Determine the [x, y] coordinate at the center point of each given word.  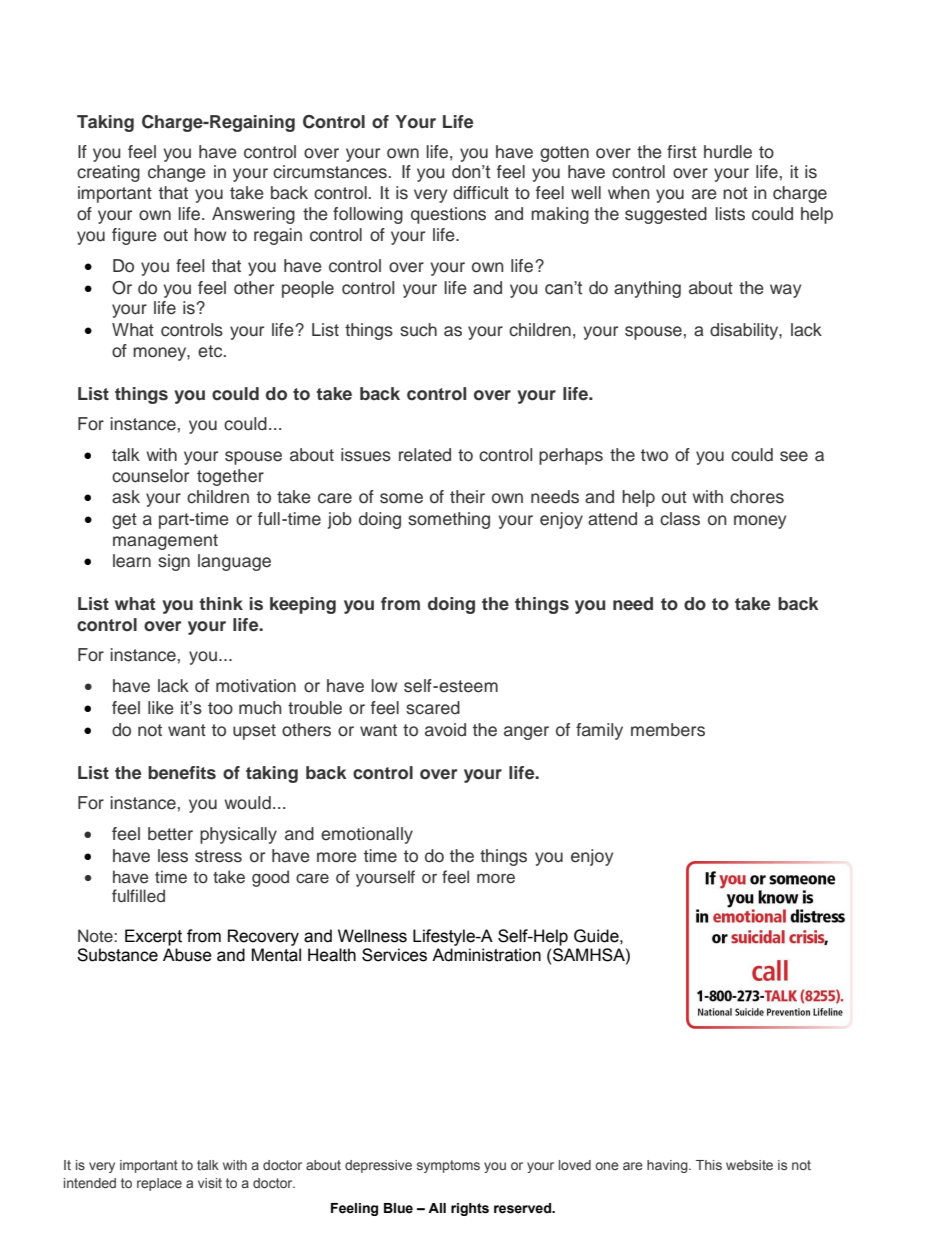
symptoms [448, 1166]
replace [159, 1184]
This [709, 1165]
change [177, 173]
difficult [481, 193]
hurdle [728, 152]
